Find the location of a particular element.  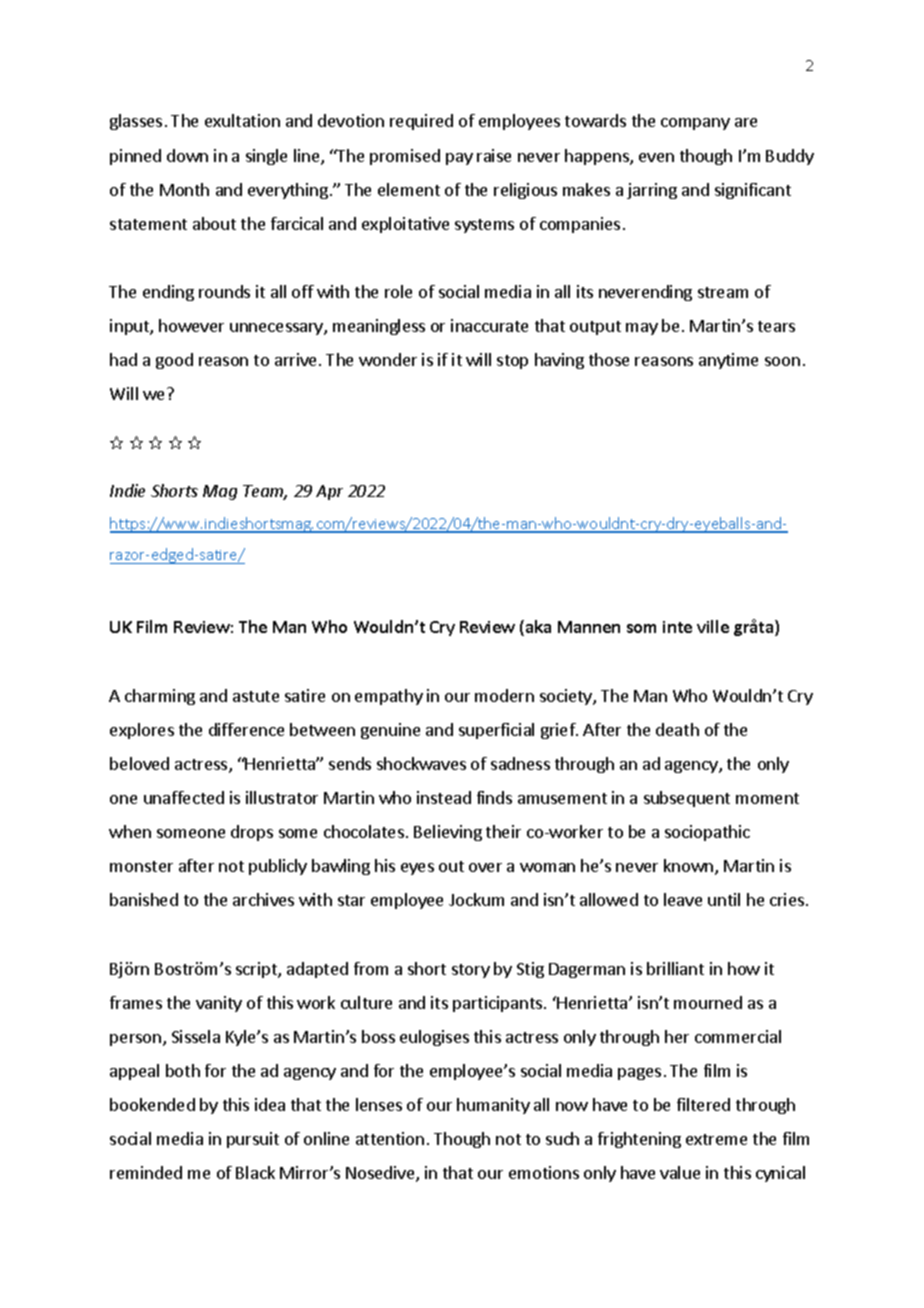

company is located at coordinates (695, 124).
